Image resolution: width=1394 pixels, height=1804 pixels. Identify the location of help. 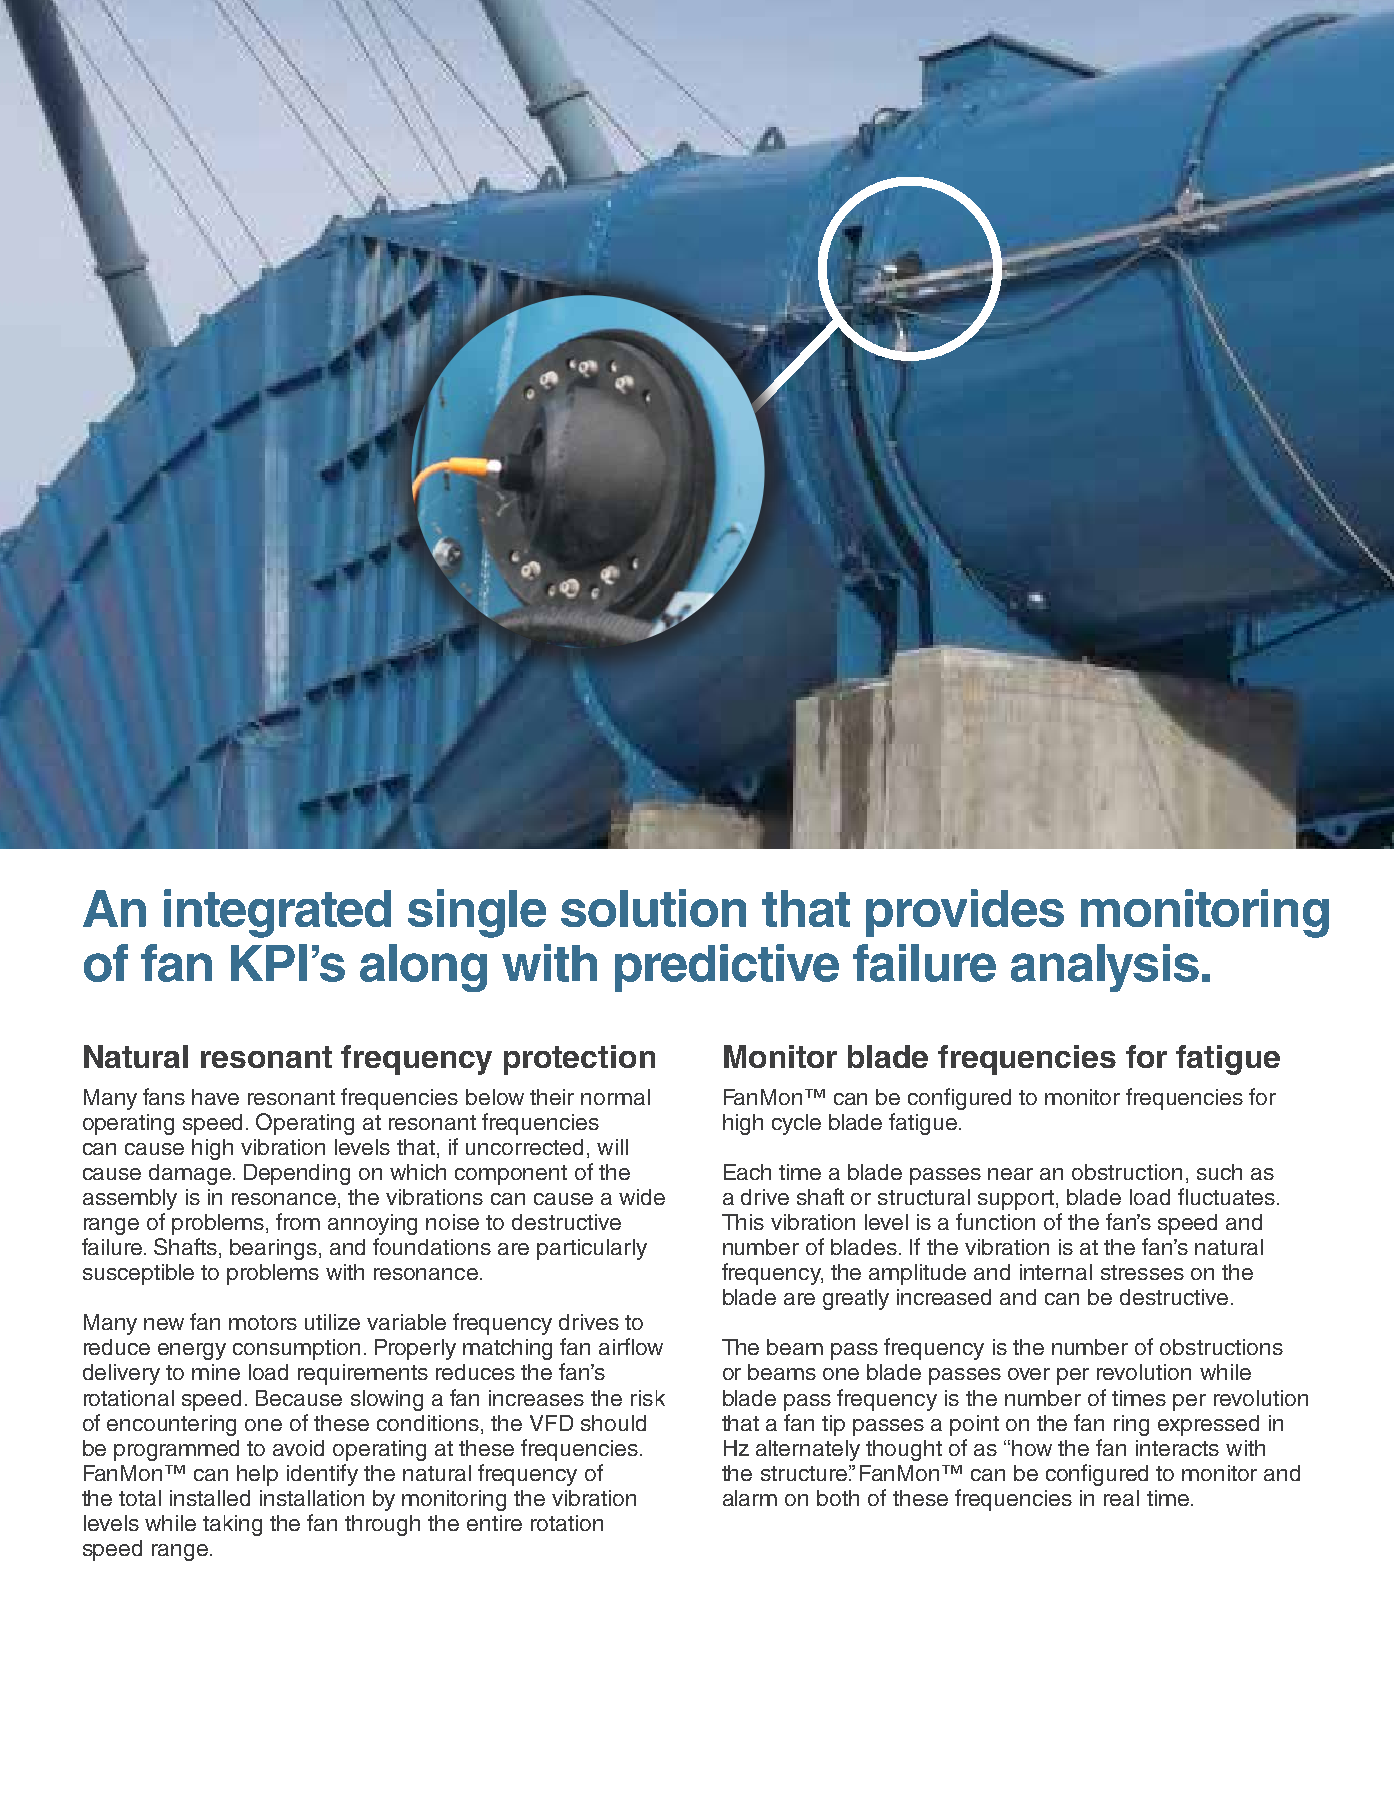
(257, 1475).
